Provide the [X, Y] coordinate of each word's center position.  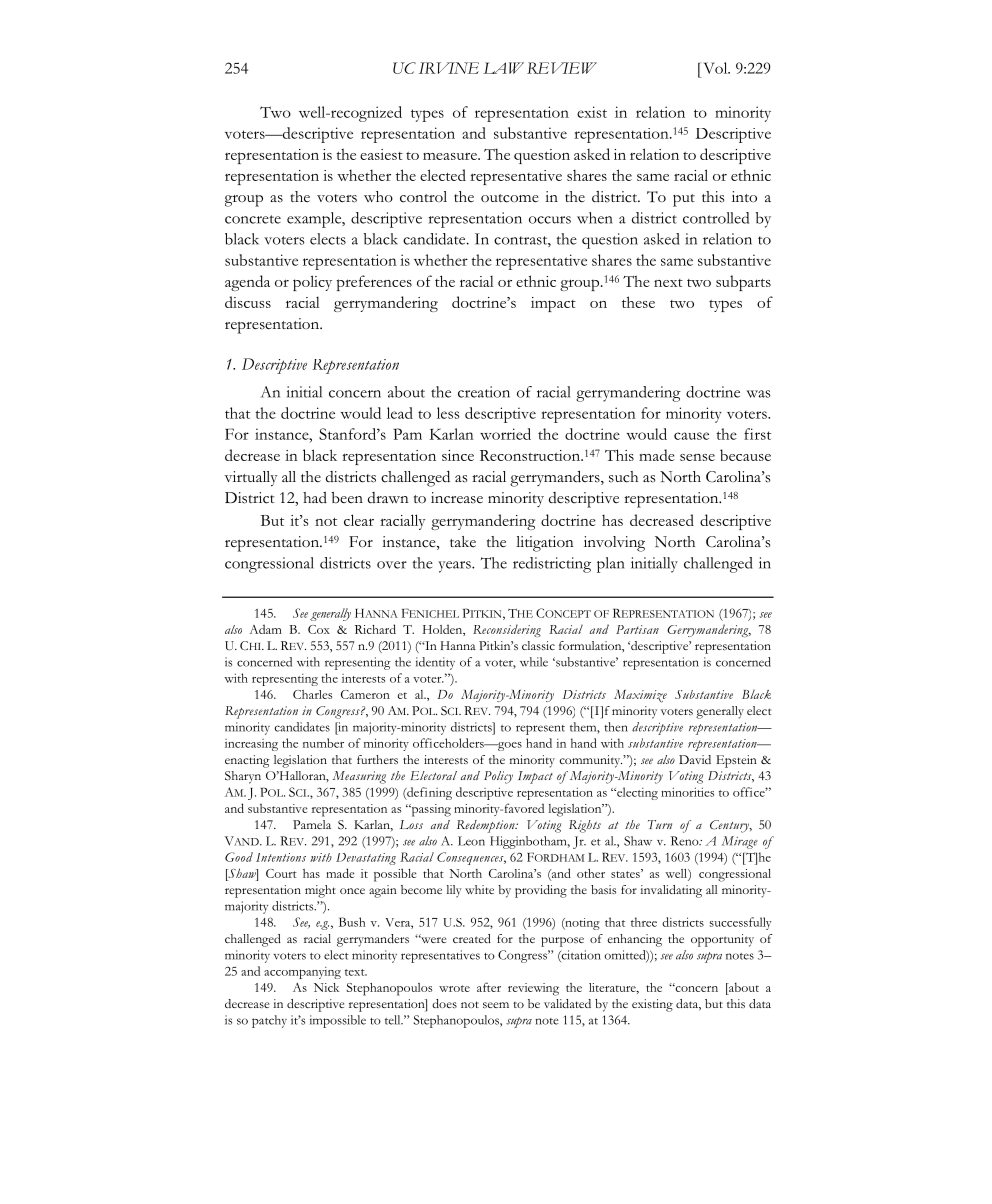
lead [400, 413]
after [489, 987]
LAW [503, 68]
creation [484, 392]
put [684, 200]
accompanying [302, 973]
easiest [381, 154]
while [534, 662]
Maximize [640, 696]
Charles [312, 694]
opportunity [722, 940]
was [758, 394]
